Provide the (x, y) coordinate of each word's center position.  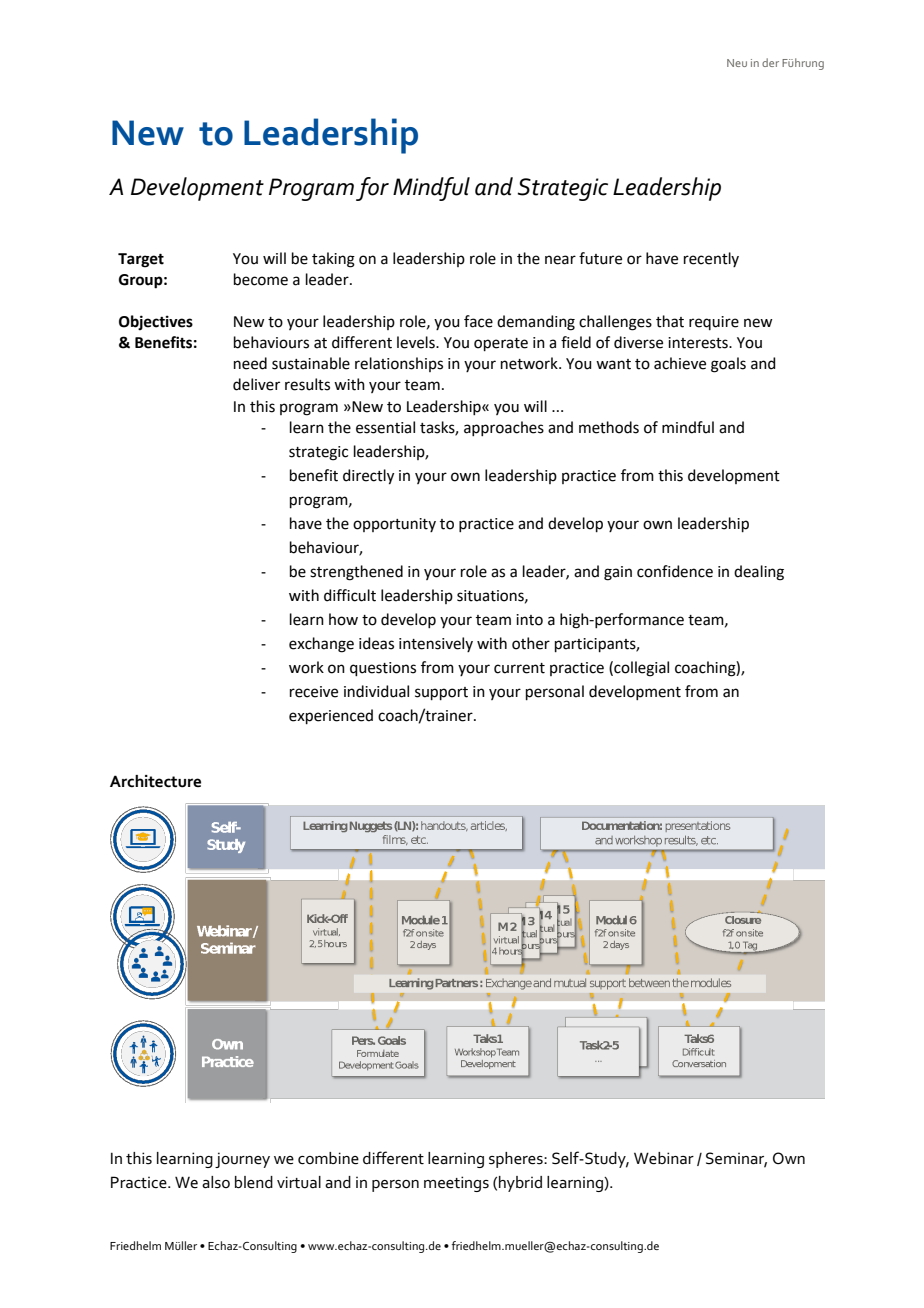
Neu (737, 63)
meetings (456, 1184)
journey (242, 1160)
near (560, 260)
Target (141, 260)
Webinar (664, 1158)
